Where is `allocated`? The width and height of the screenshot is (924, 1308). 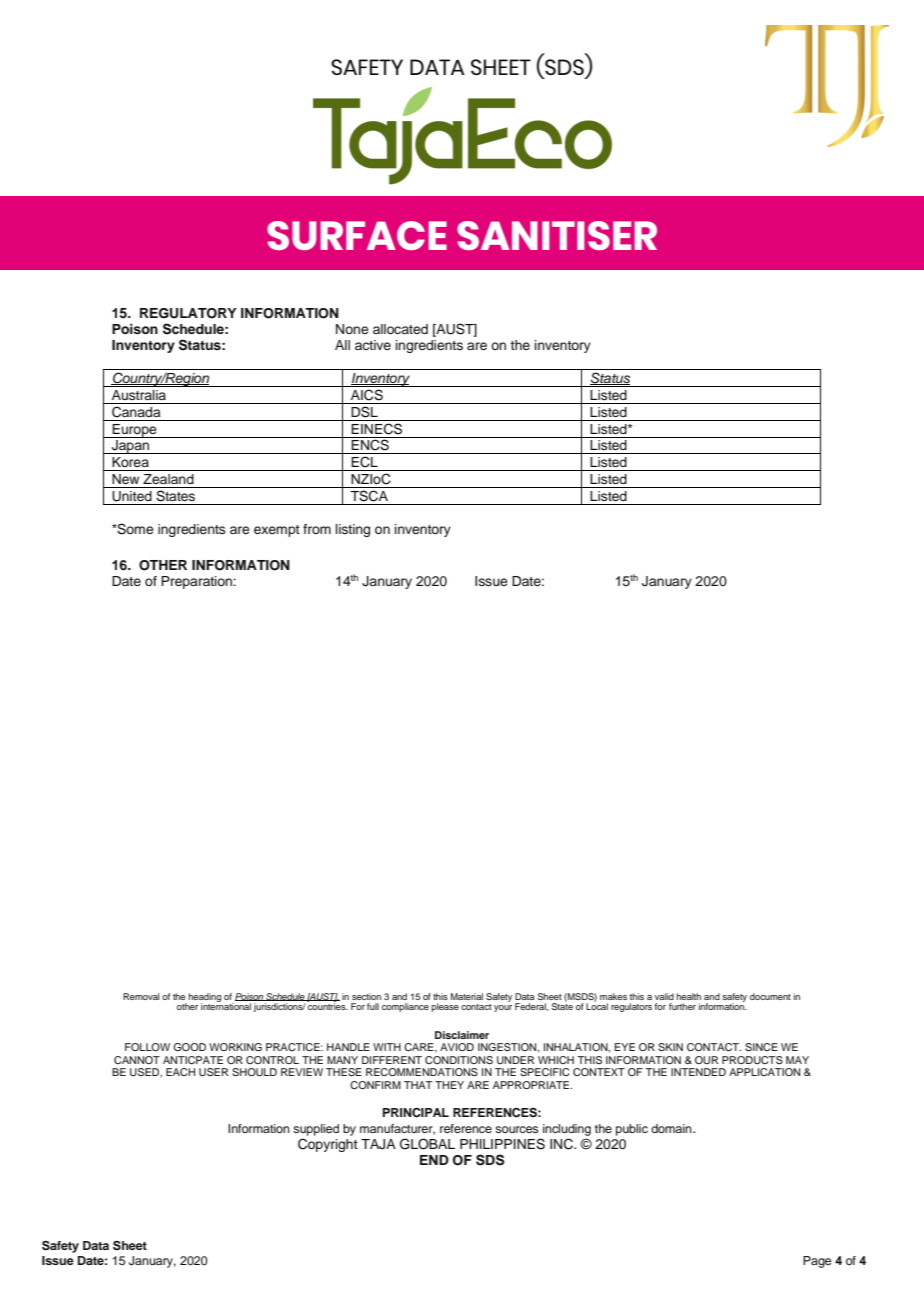
allocated is located at coordinates (400, 329).
